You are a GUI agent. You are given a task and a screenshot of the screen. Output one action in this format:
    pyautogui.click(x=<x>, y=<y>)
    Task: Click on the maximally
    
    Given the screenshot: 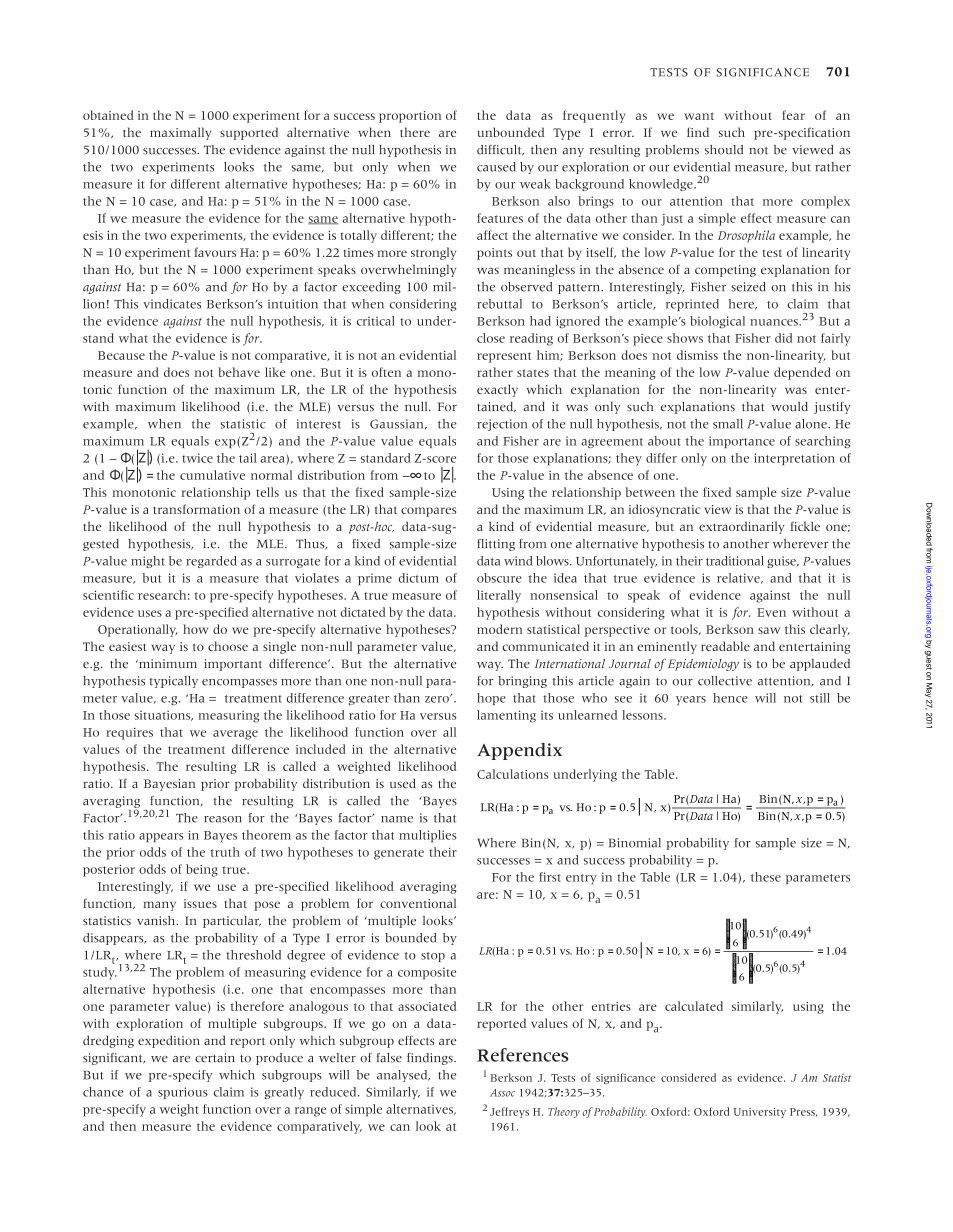 What is the action you would take?
    pyautogui.click(x=180, y=133)
